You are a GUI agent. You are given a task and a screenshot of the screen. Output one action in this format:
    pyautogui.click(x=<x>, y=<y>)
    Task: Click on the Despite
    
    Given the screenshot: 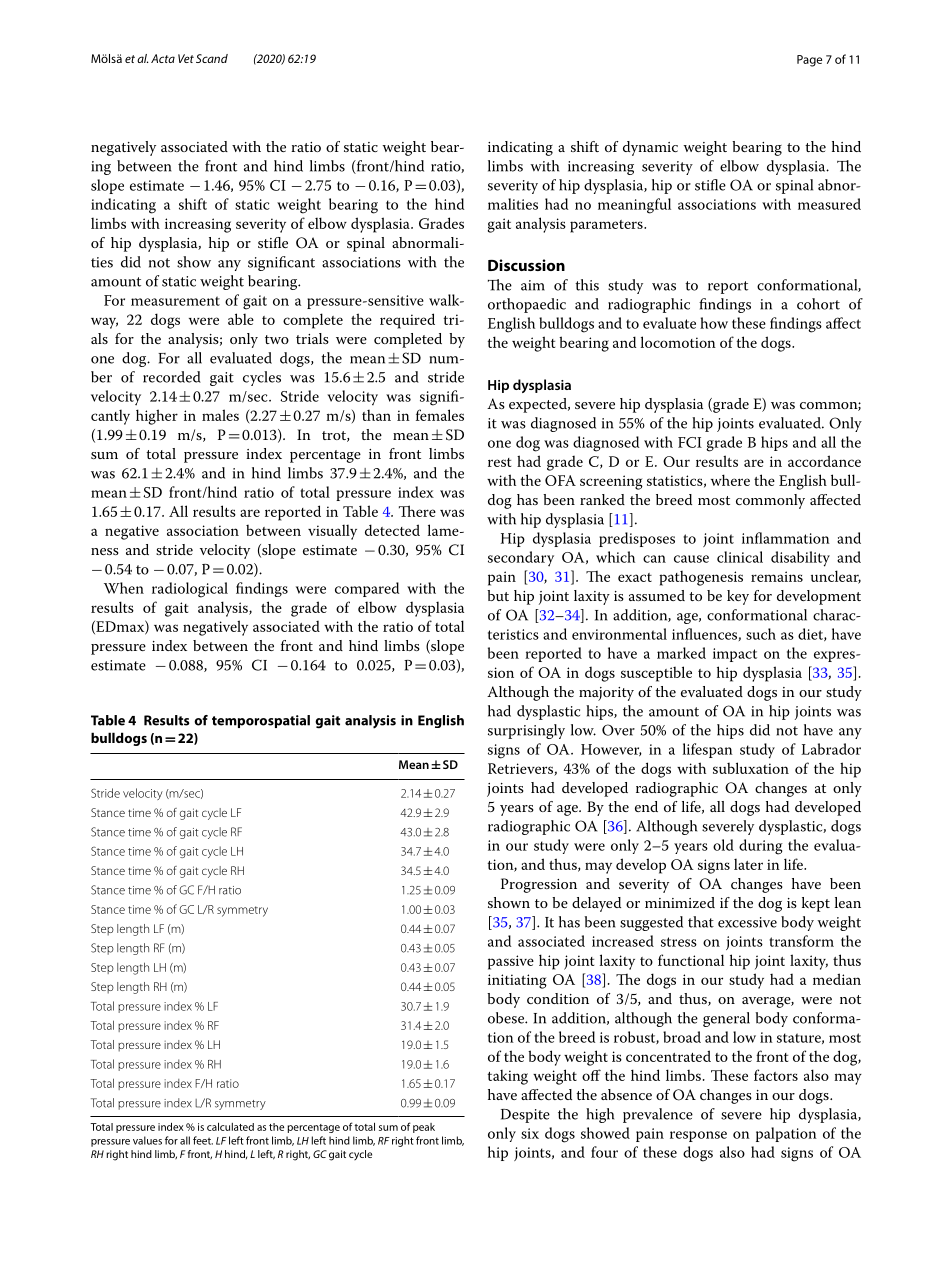 What is the action you would take?
    pyautogui.click(x=525, y=1116)
